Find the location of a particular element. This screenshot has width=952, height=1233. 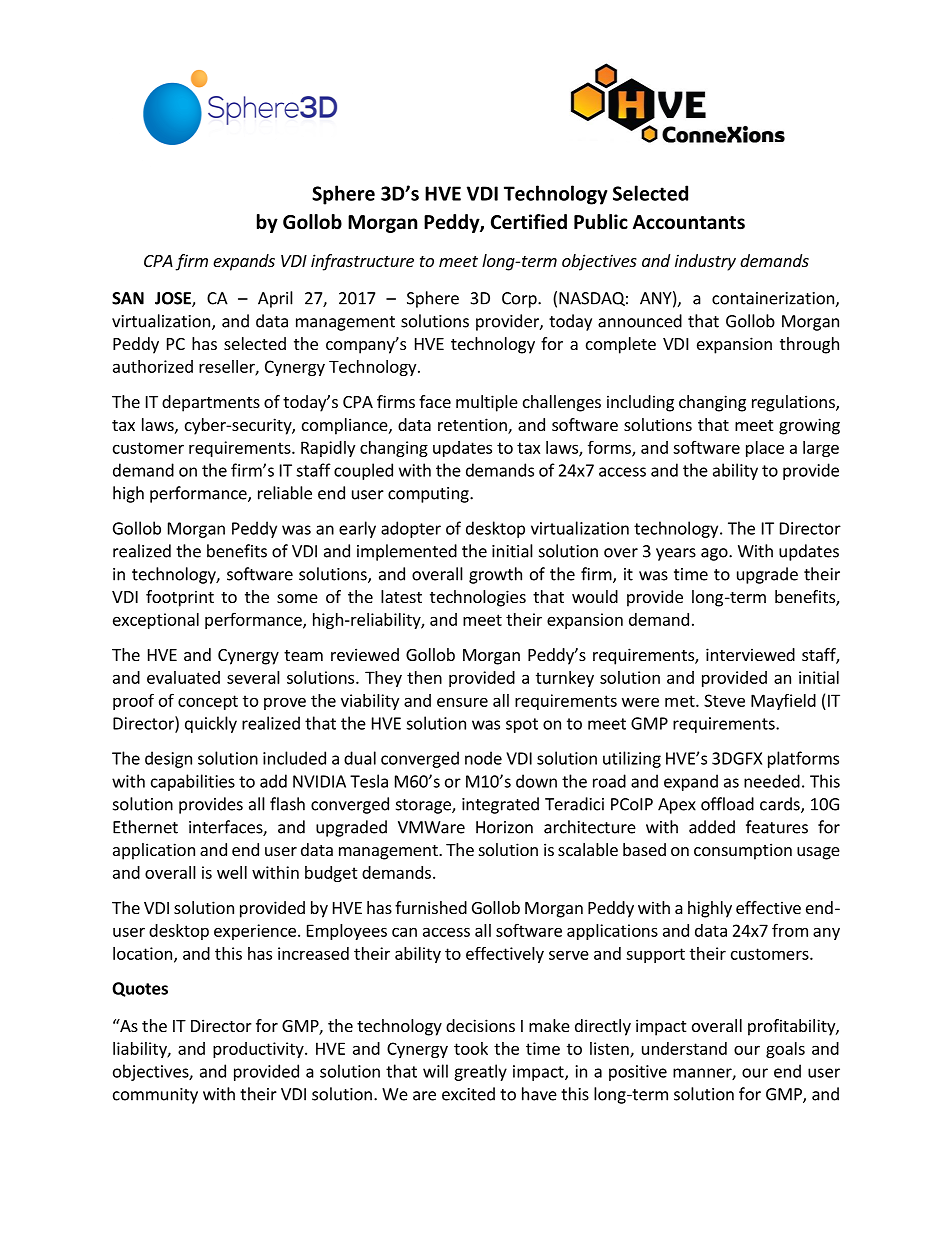

Certified is located at coordinates (529, 222).
